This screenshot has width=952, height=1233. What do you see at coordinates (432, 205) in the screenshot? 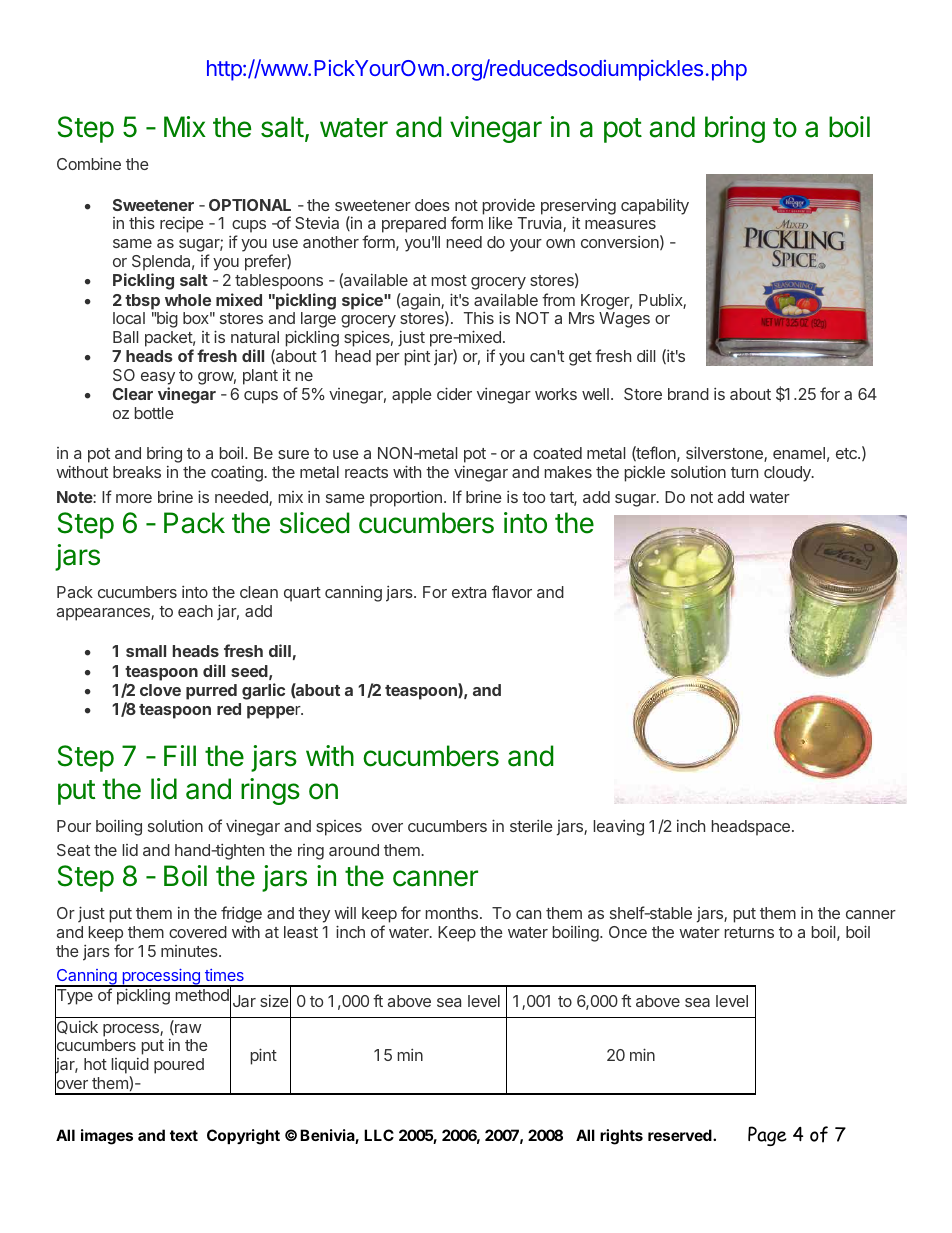
I see `does` at bounding box center [432, 205].
